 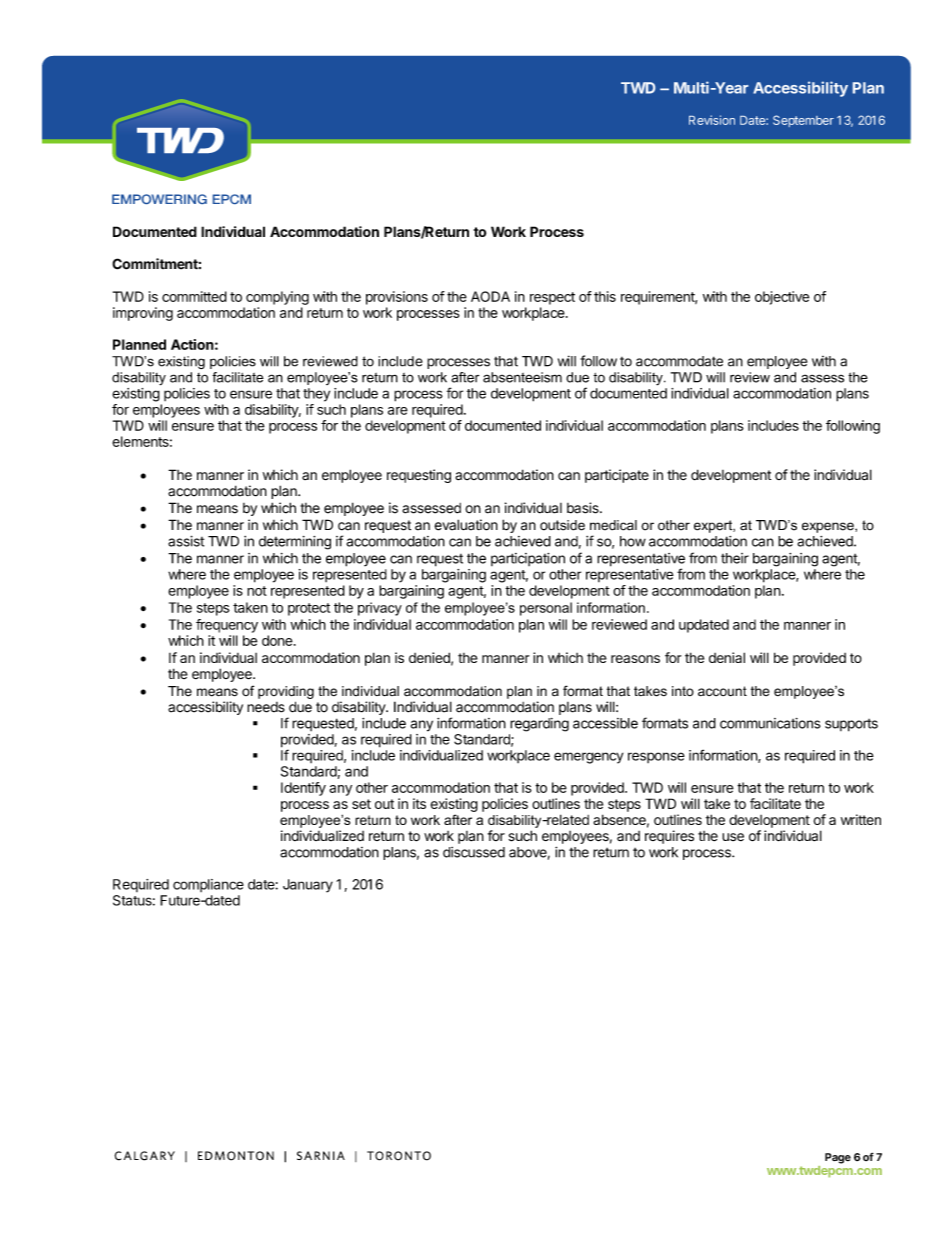 I want to click on assist, so click(x=186, y=541).
